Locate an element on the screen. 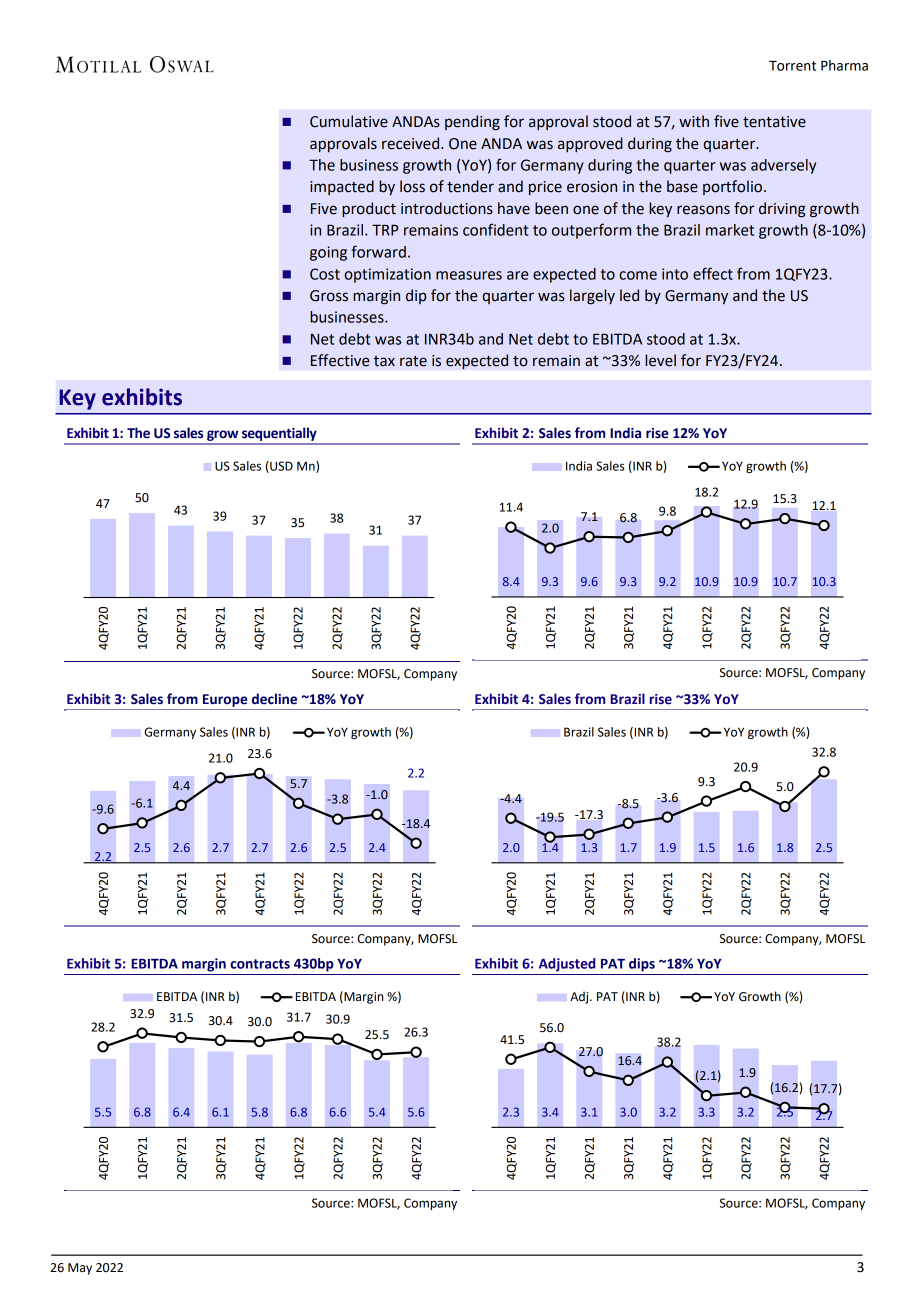  level is located at coordinates (660, 360).
